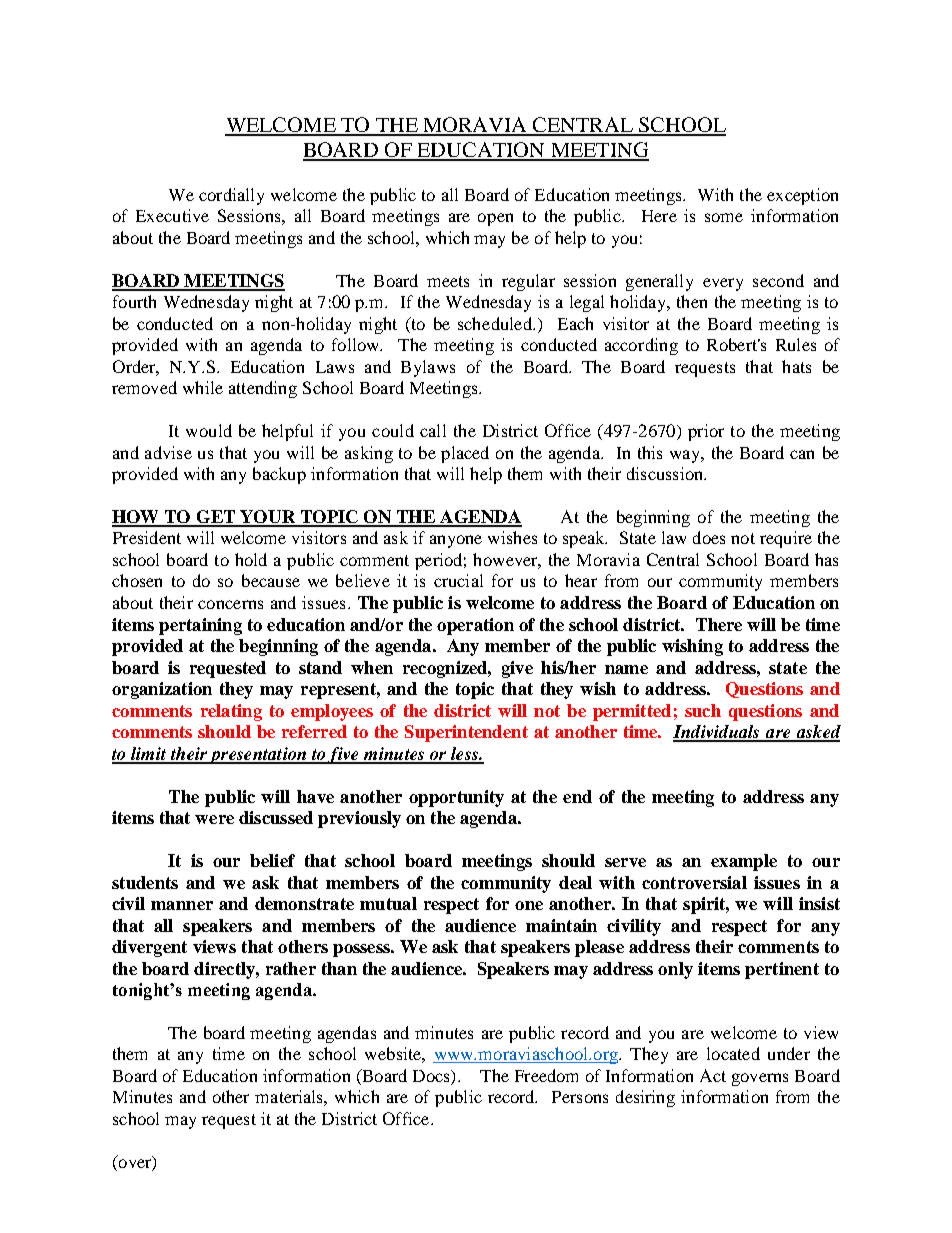 The width and height of the page is (952, 1233). Describe the element at coordinates (456, 541) in the page. I see `anyone` at that location.
